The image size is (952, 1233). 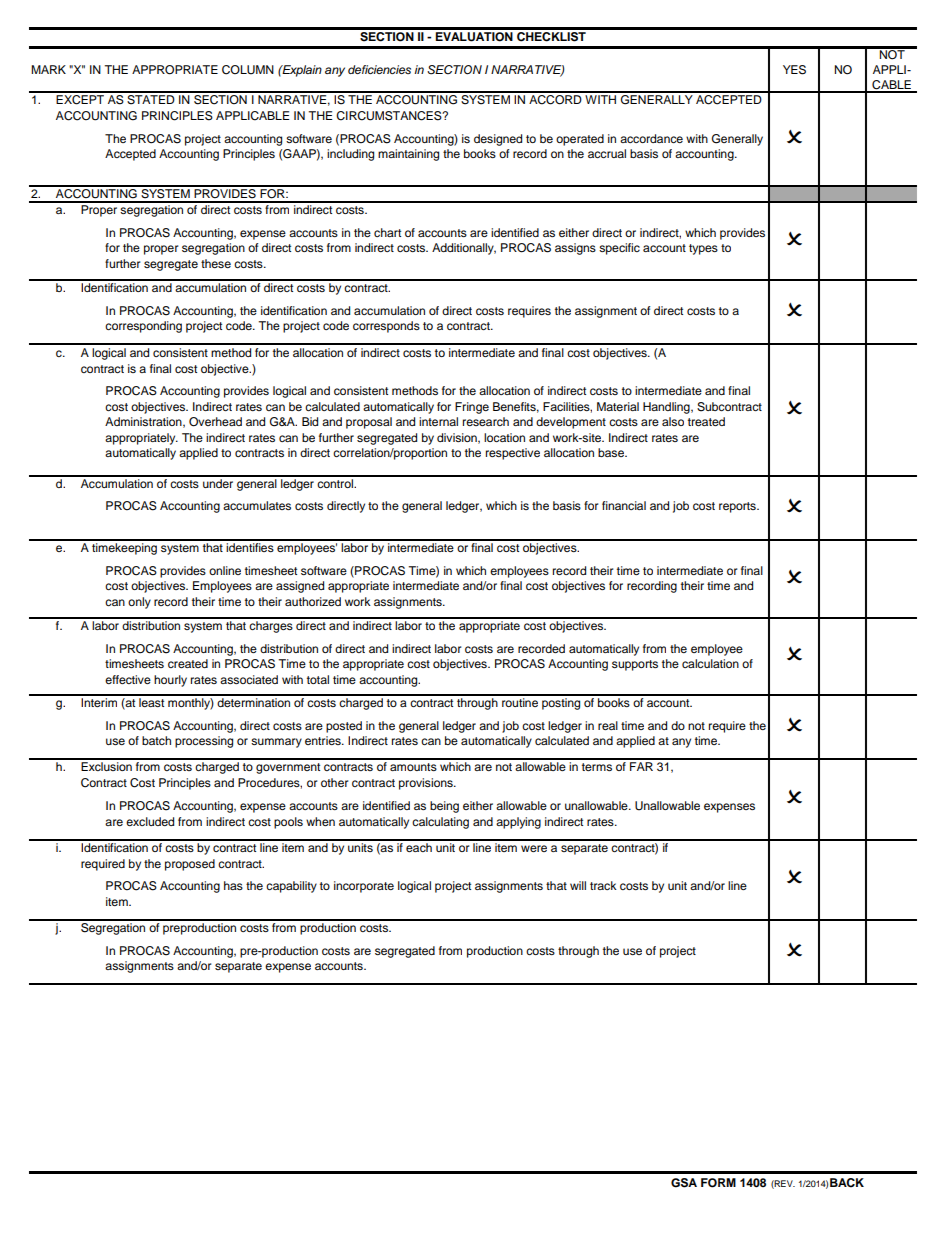 What do you see at coordinates (215, 422) in the screenshot?
I see `Overhead` at bounding box center [215, 422].
